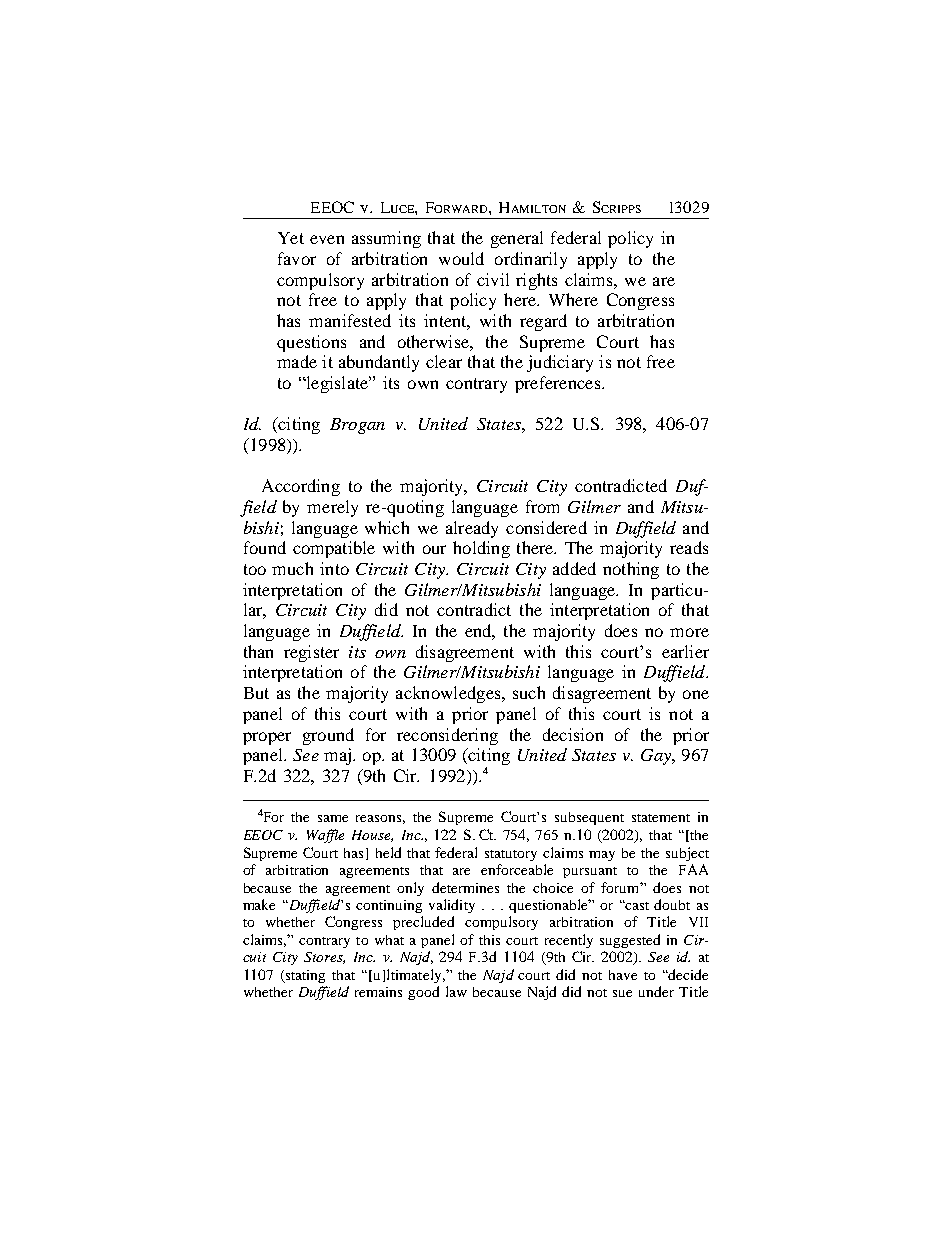 The height and width of the screenshot is (1233, 952). What do you see at coordinates (511, 855) in the screenshot?
I see `statutory` at bounding box center [511, 855].
